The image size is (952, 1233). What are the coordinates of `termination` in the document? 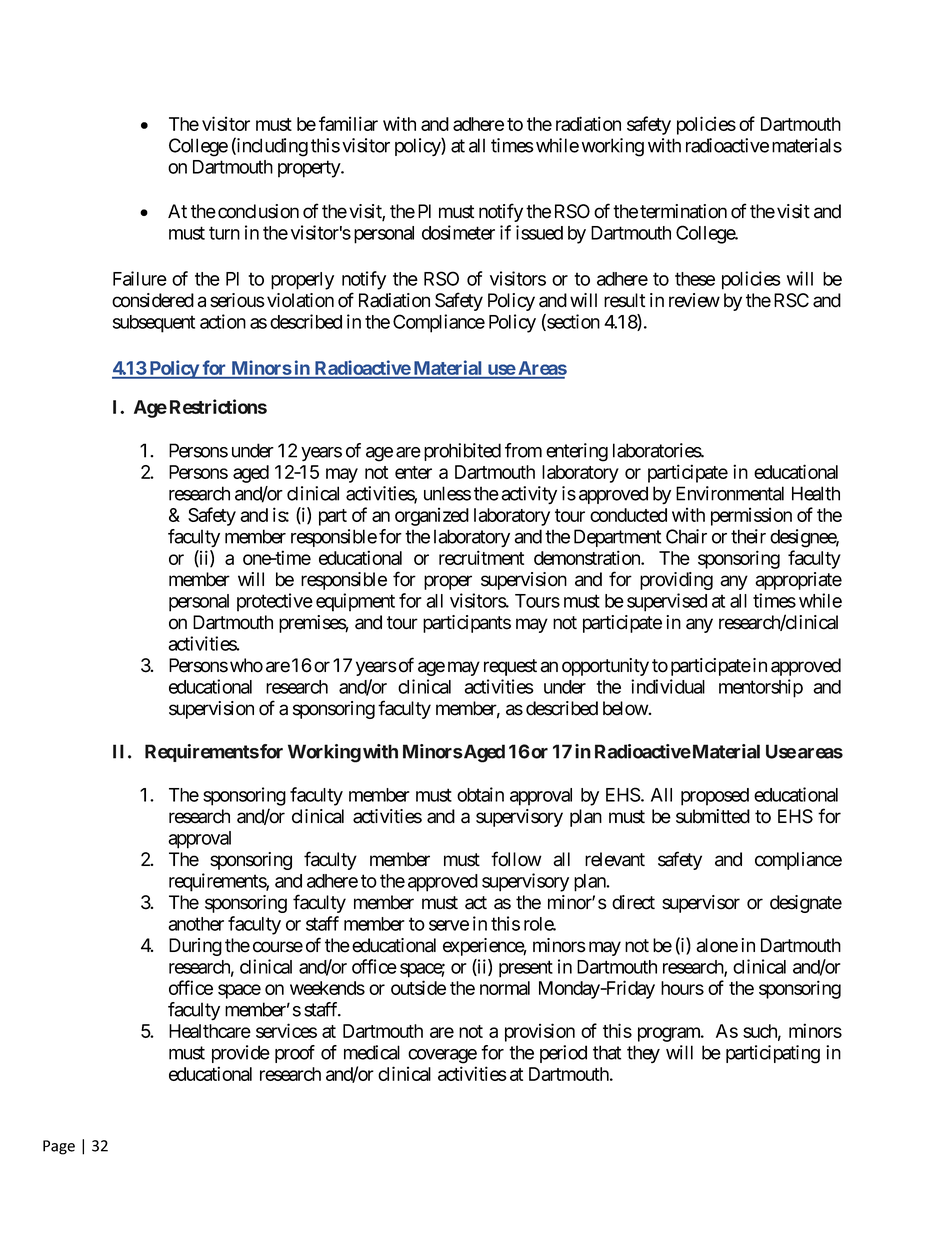 It's located at (683, 211).
